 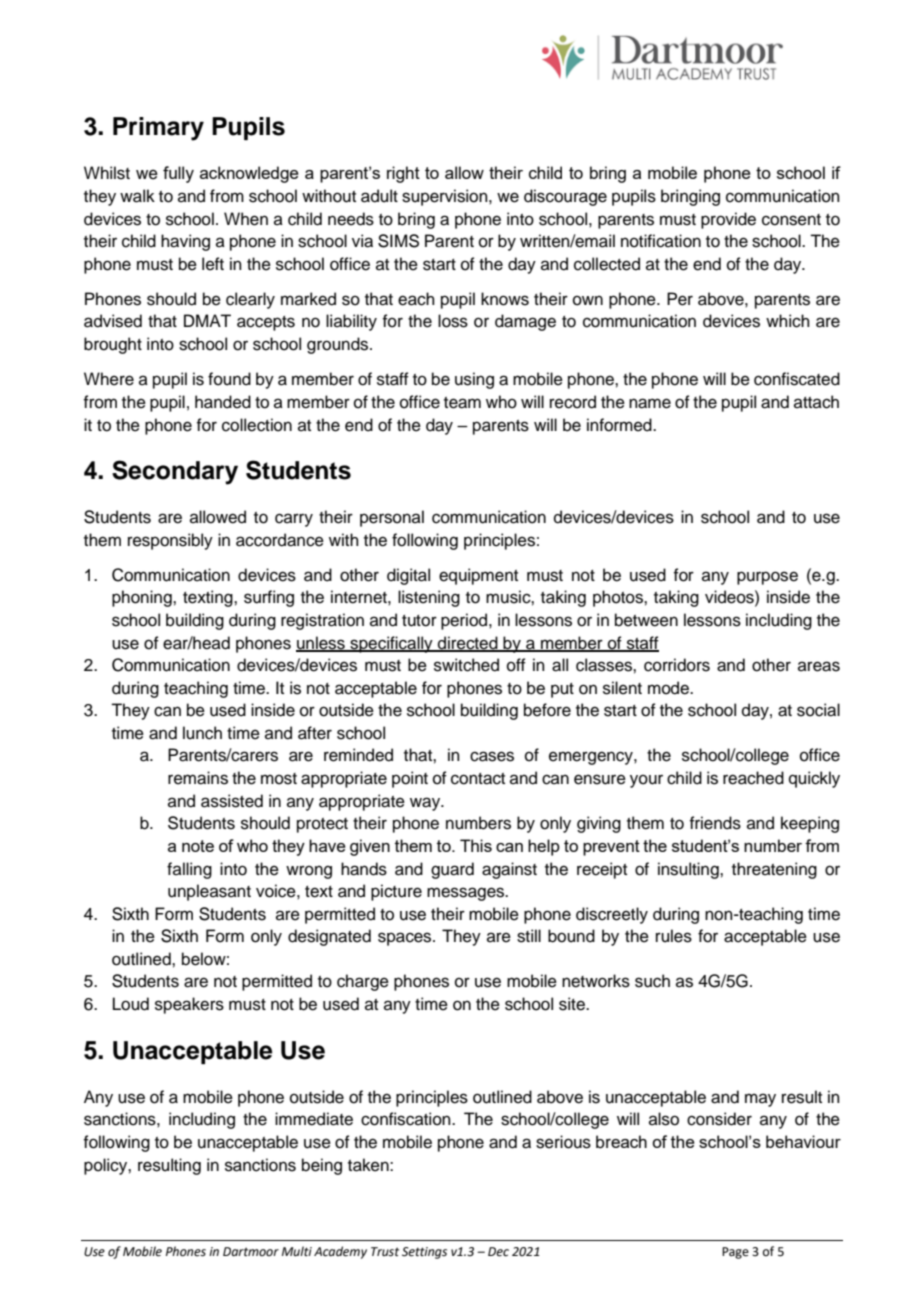 I want to click on supervision, so click(x=446, y=197).
